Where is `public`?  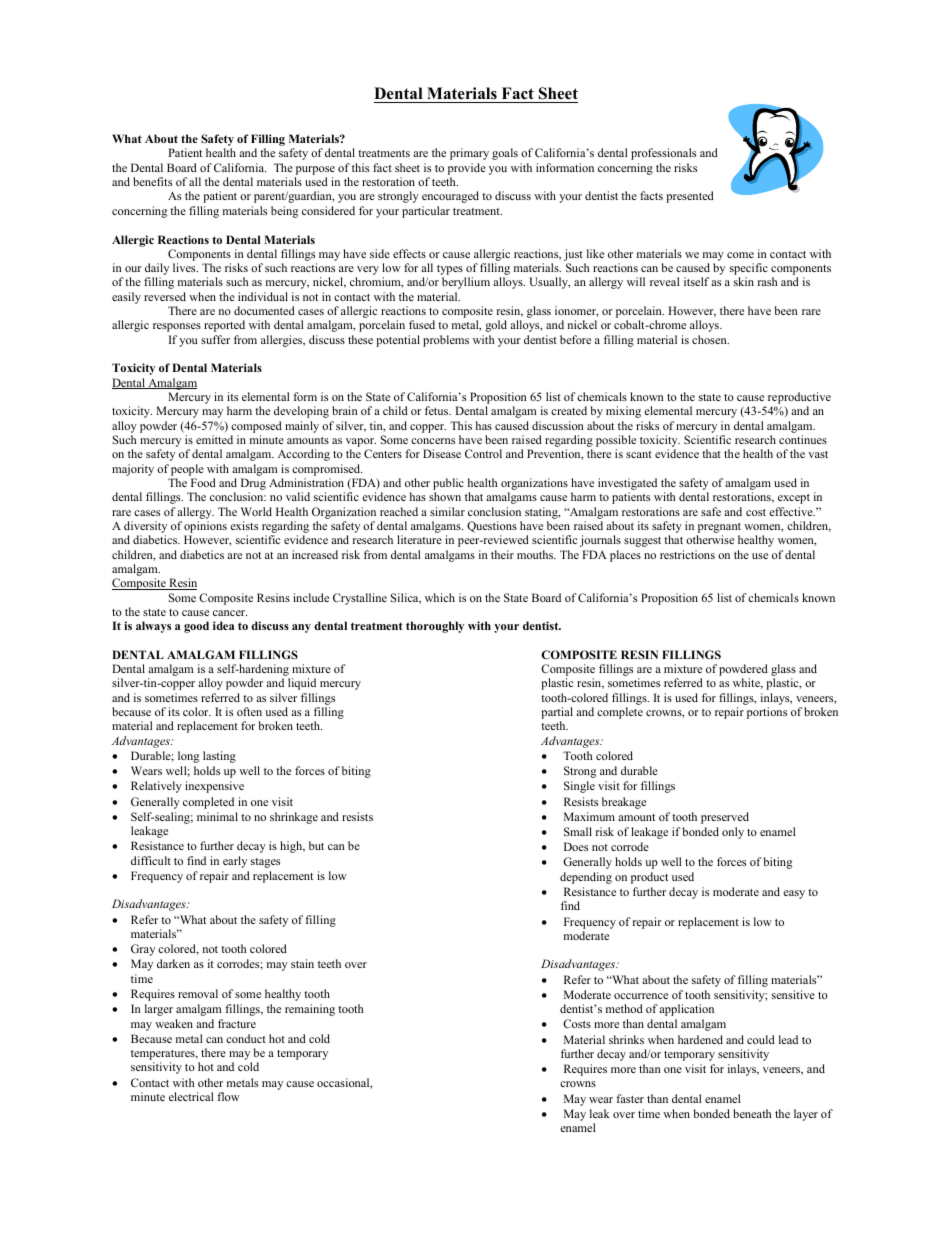
public is located at coordinates (448, 485).
